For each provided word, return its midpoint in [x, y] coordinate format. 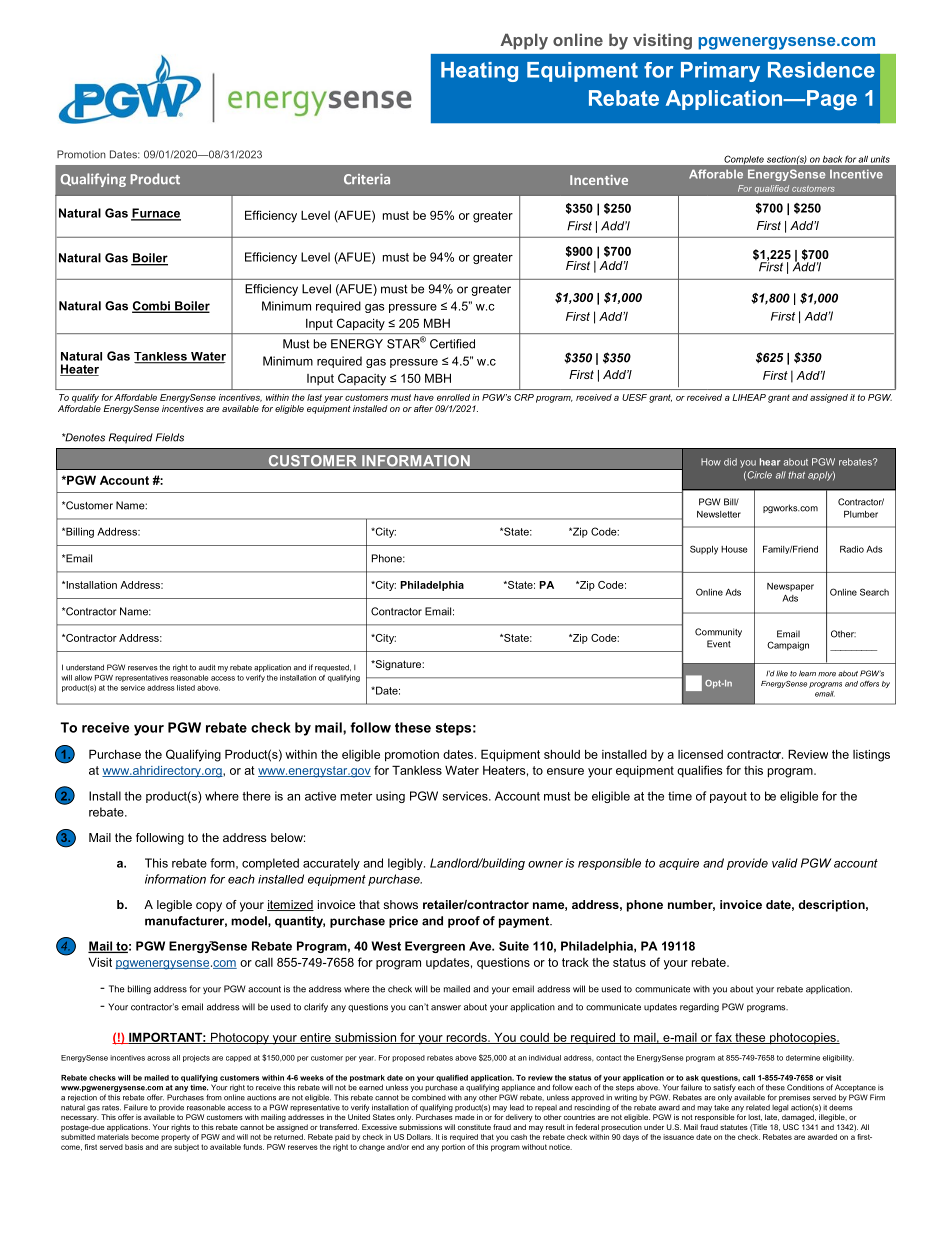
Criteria [367, 179]
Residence [821, 70]
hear [770, 462]
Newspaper [790, 587]
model [250, 921]
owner [545, 864]
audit [207, 667]
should [562, 754]
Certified [452, 344]
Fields [170, 437]
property [175, 1138]
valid [785, 863]
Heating [479, 72]
